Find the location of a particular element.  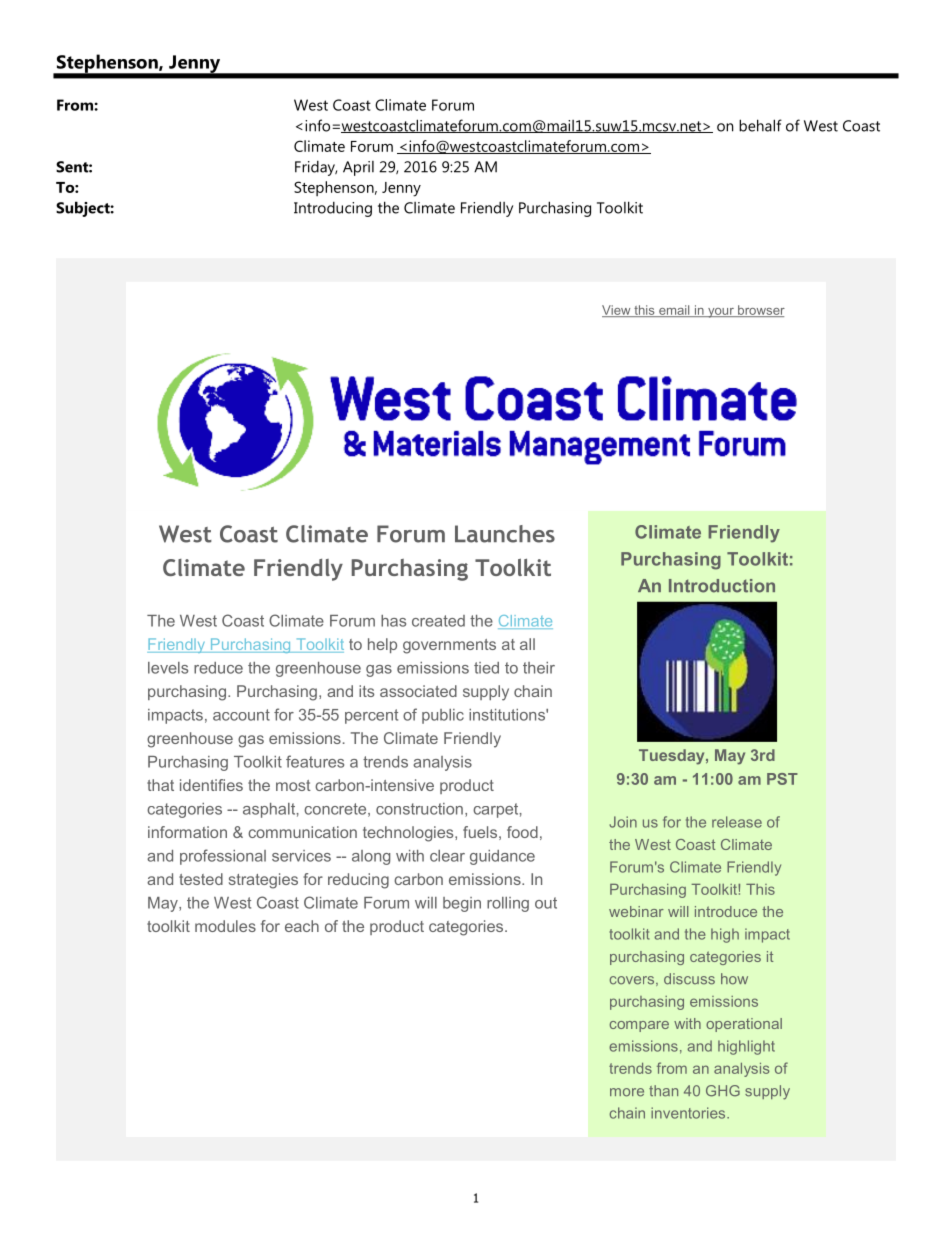

release is located at coordinates (737, 822).
